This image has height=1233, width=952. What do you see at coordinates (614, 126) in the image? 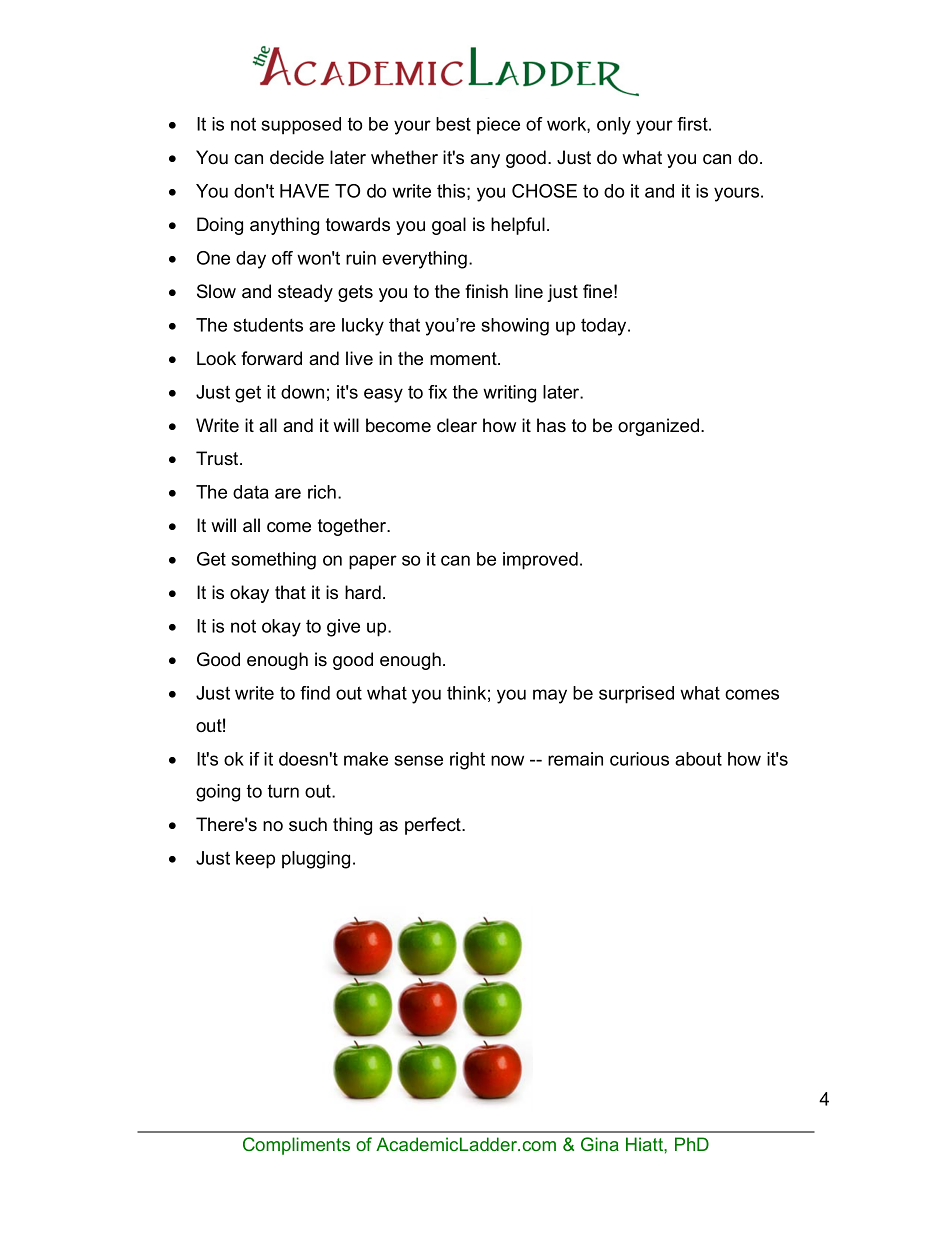
I see `only` at bounding box center [614, 126].
